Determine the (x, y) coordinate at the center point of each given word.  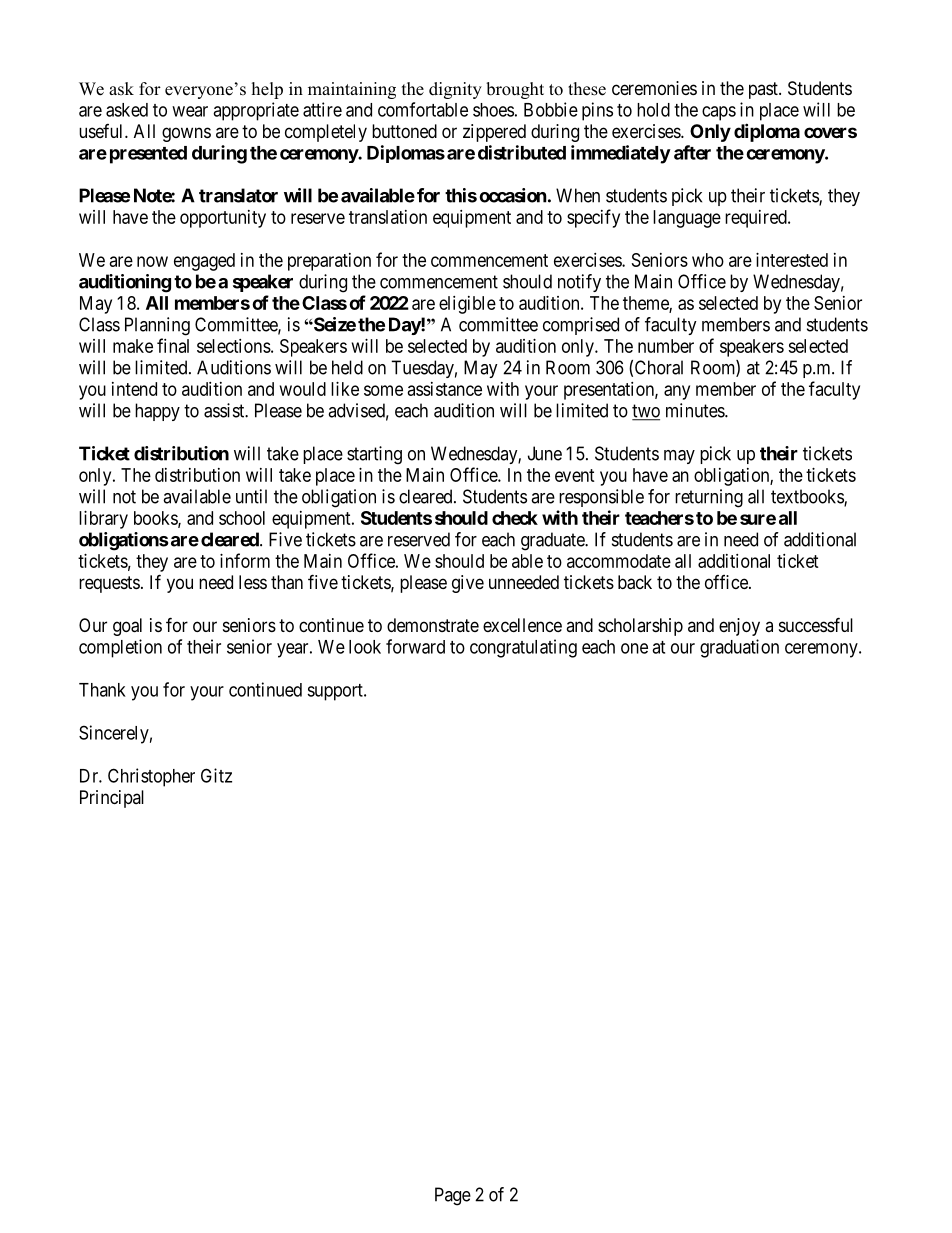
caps (719, 113)
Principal (112, 799)
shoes (493, 110)
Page (453, 1196)
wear (190, 111)
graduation (739, 648)
